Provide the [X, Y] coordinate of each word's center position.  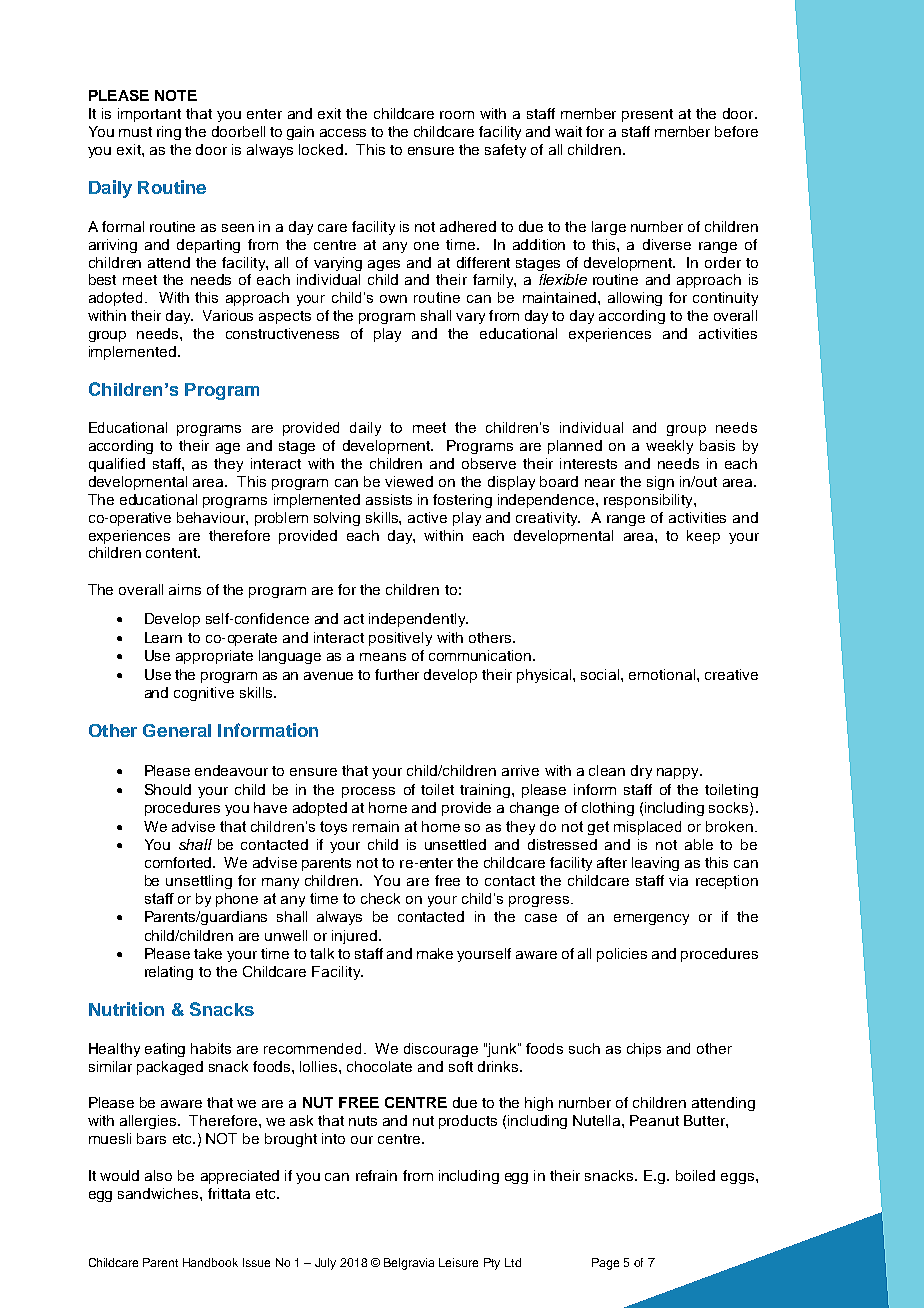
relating [169, 973]
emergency [651, 919]
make [435, 953]
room [457, 115]
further [397, 674]
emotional [663, 674]
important [149, 115]
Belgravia [409, 1264]
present [647, 115]
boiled [695, 1175]
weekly [669, 447]
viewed [409, 481]
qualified [117, 465]
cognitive [204, 694]
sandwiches [159, 1193]
